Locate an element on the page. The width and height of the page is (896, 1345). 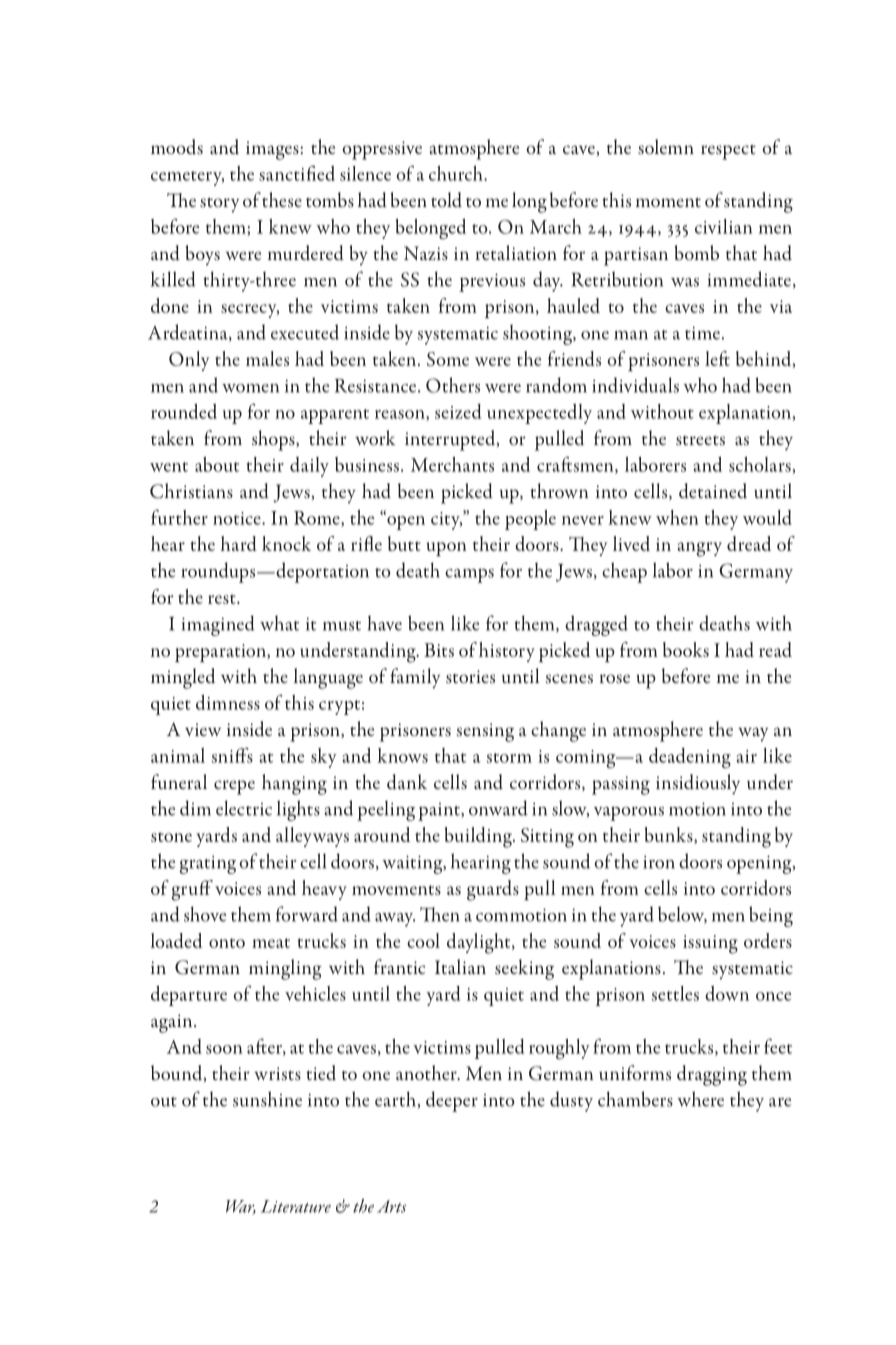
respect is located at coordinates (728, 152).
